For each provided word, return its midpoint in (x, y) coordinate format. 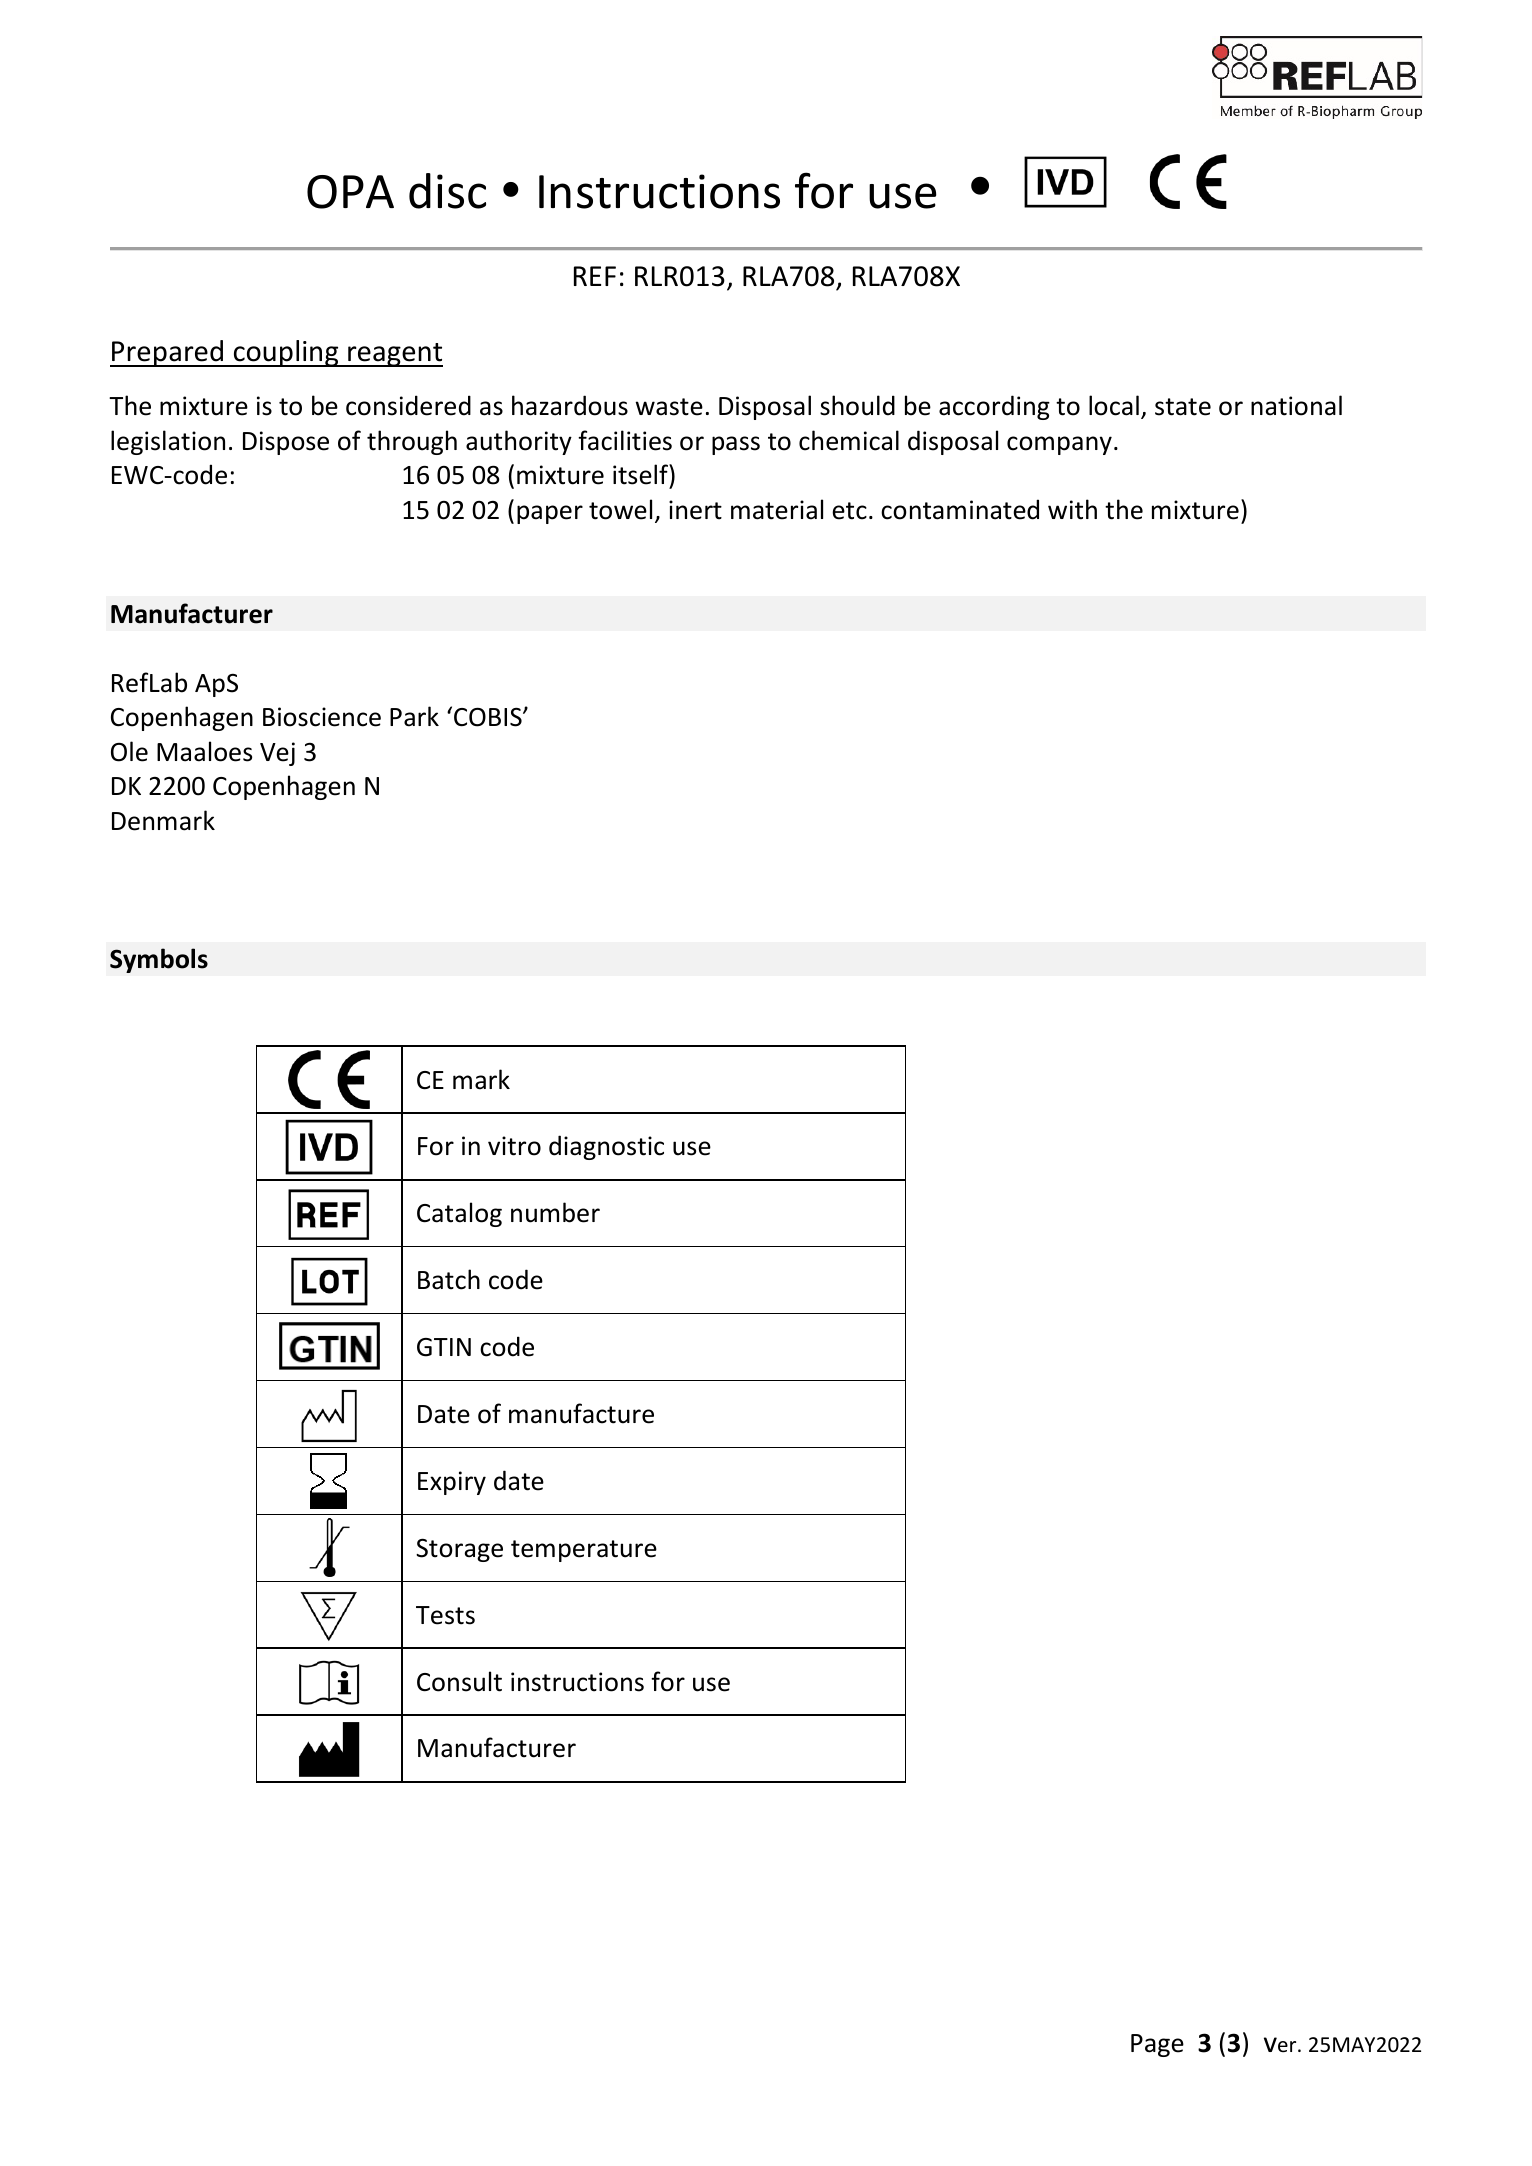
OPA (350, 192)
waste (669, 407)
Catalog (459, 1214)
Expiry (452, 1483)
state (1183, 407)
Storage (459, 1550)
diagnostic (606, 1147)
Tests (445, 1615)
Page (1157, 2045)
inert (695, 510)
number (555, 1212)
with (1072, 509)
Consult (459, 1681)
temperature (584, 1551)
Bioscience (322, 717)
